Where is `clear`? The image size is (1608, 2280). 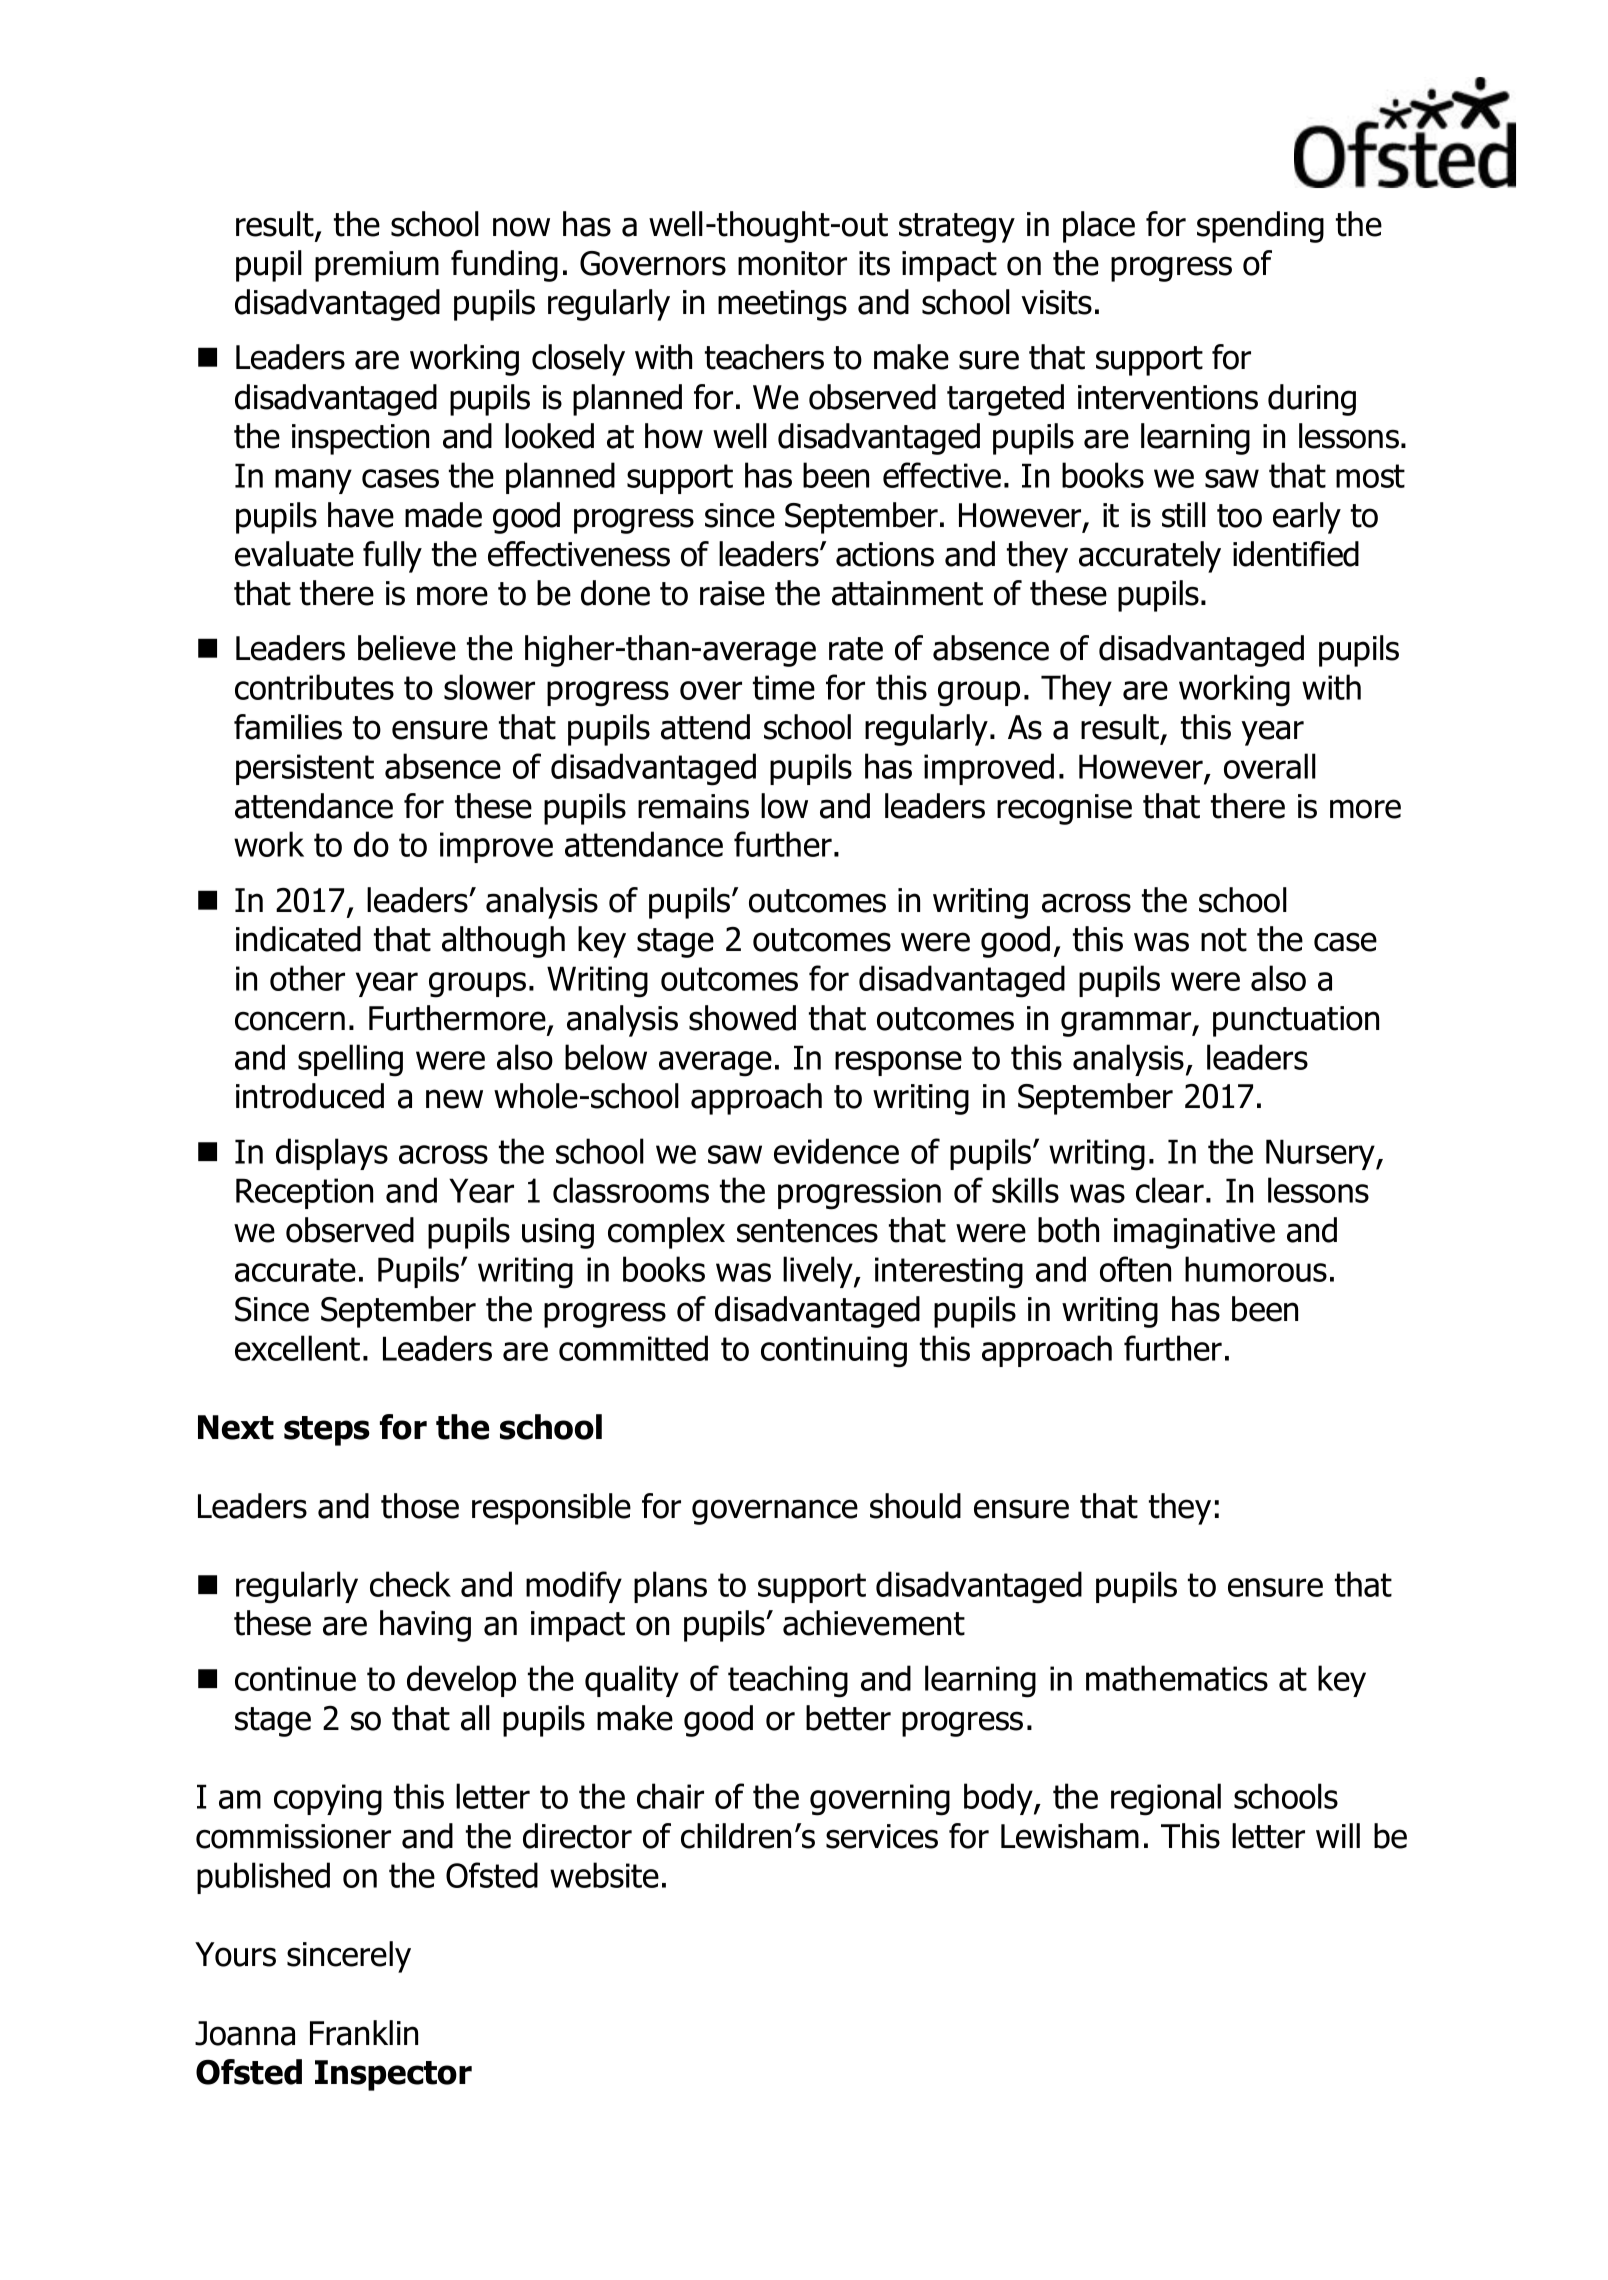 clear is located at coordinates (1170, 1190).
